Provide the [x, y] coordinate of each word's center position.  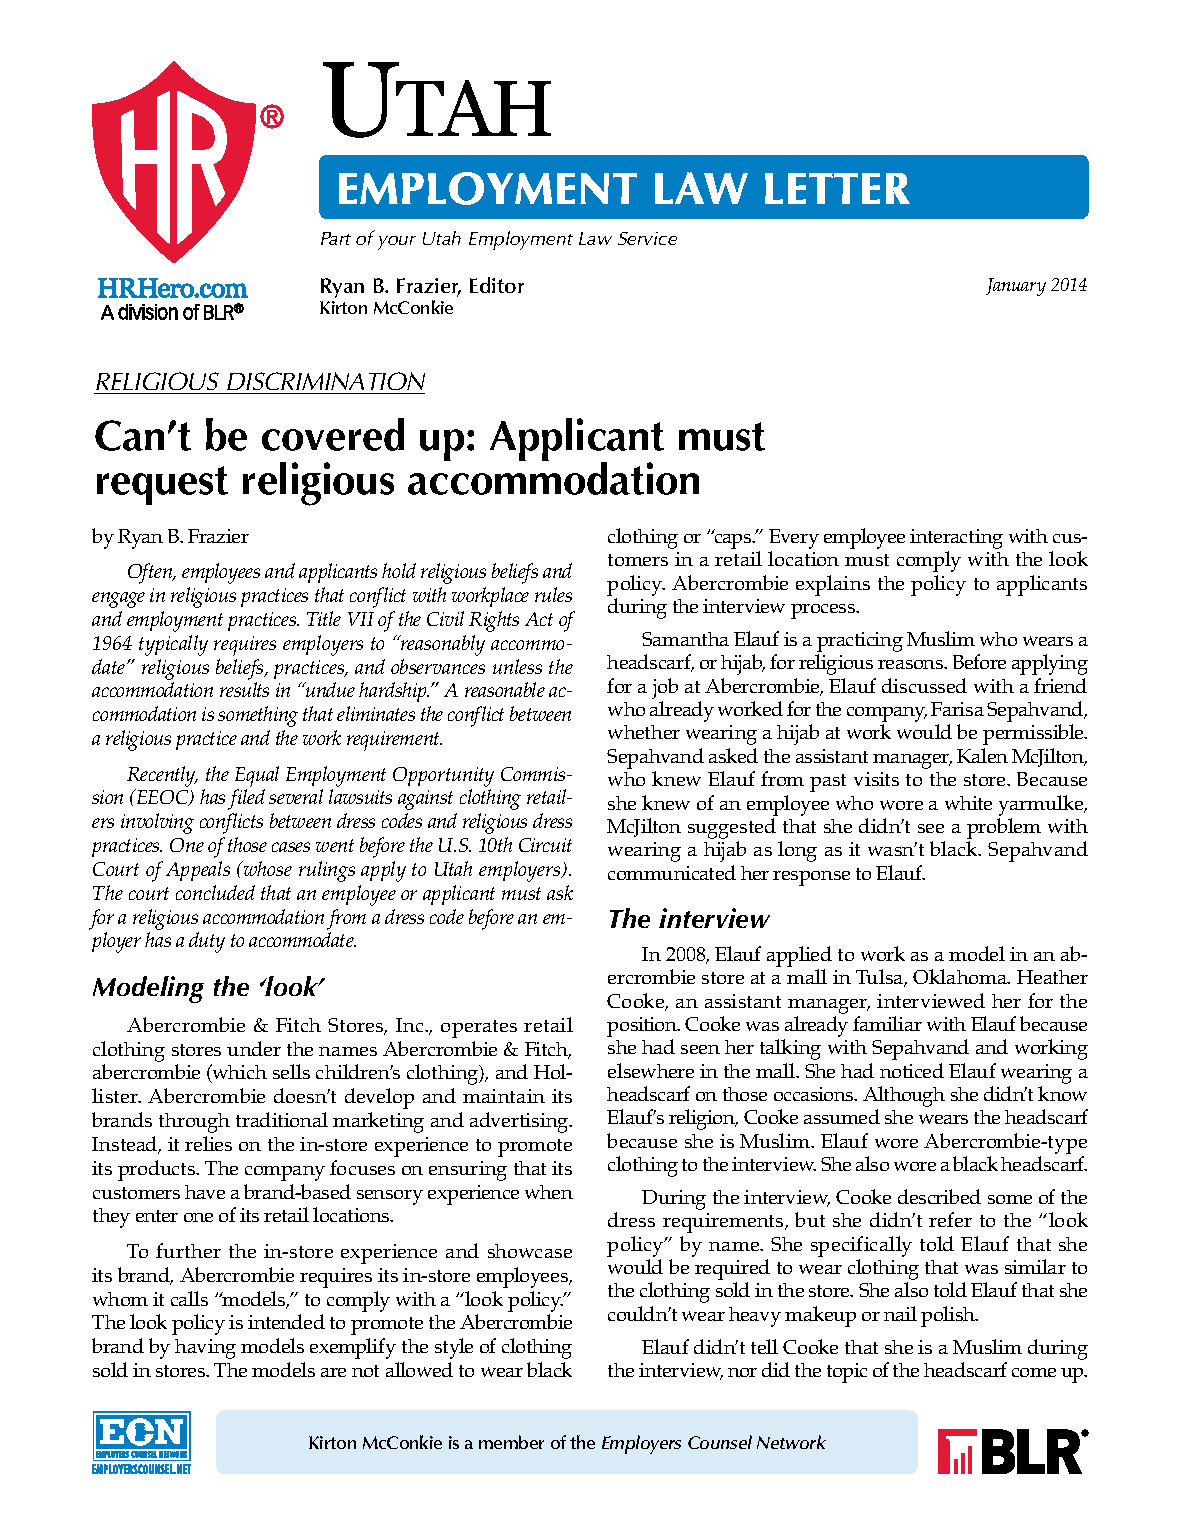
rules [553, 594]
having [205, 1349]
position [643, 1028]
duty [207, 942]
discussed [924, 685]
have [205, 1192]
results [244, 689]
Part [336, 238]
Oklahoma [961, 976]
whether [644, 732]
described [939, 1196]
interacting [956, 540]
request [162, 485]
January [1016, 287]
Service [647, 238]
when [549, 1192]
